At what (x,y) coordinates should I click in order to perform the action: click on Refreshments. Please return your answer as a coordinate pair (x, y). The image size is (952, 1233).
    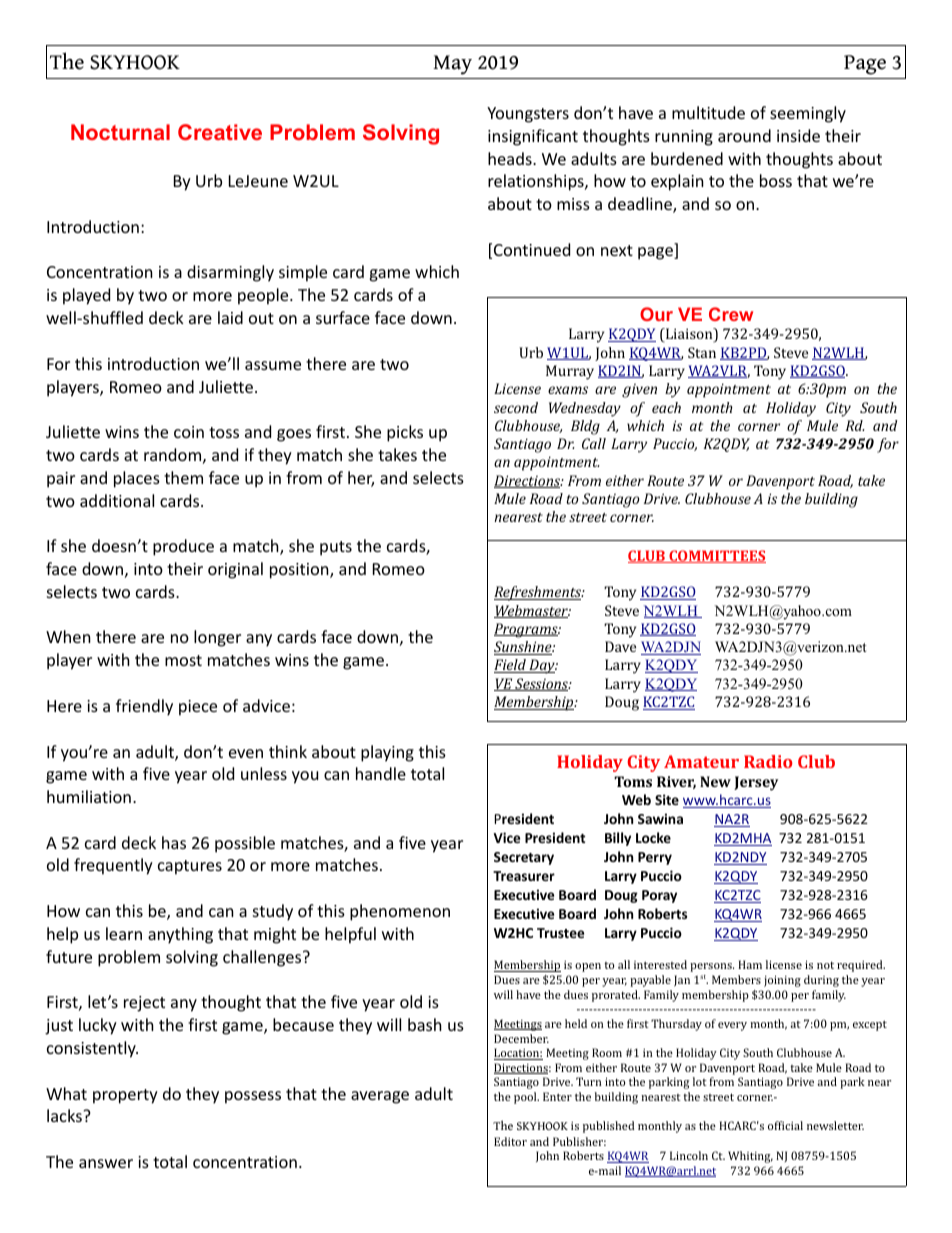
    Looking at the image, I should click on (539, 593).
